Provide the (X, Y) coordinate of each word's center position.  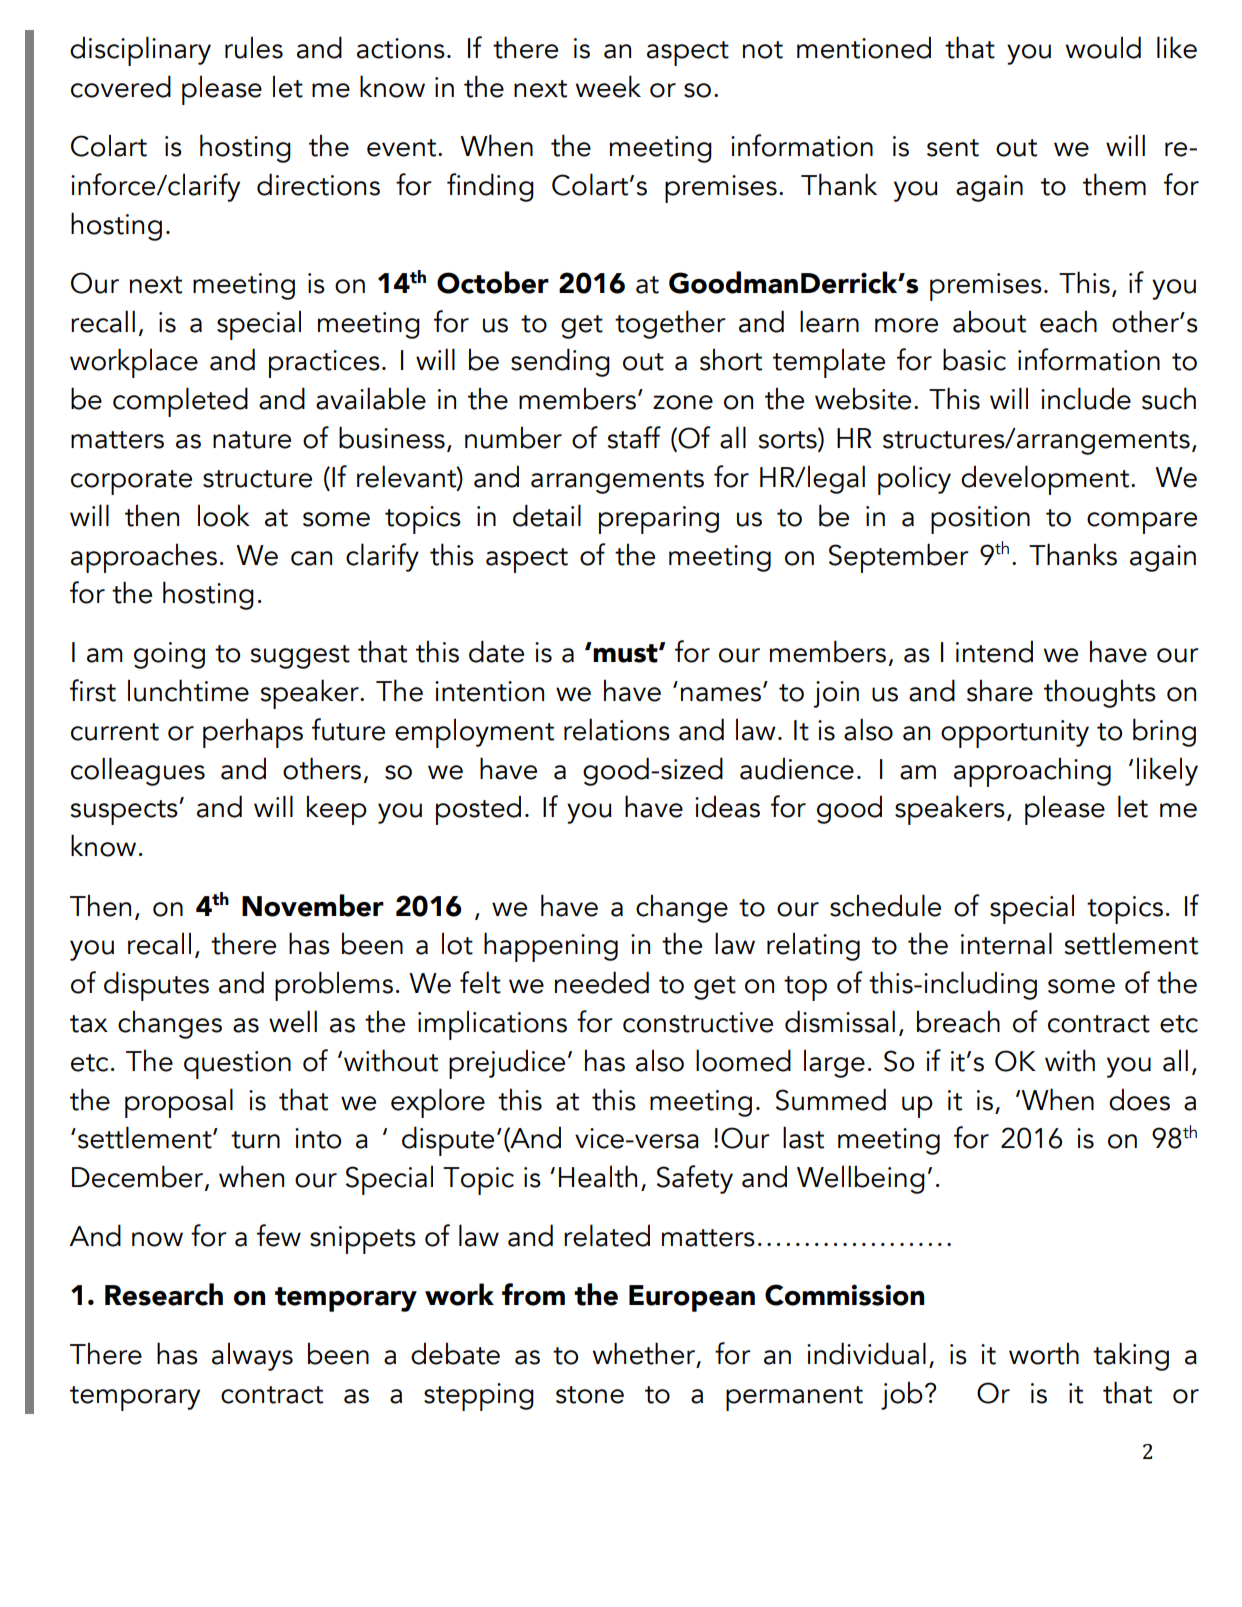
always (252, 1356)
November (313, 905)
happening (551, 947)
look (224, 515)
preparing (659, 520)
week (608, 86)
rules (254, 47)
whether (645, 1354)
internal (1006, 943)
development (1046, 480)
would (1103, 47)
